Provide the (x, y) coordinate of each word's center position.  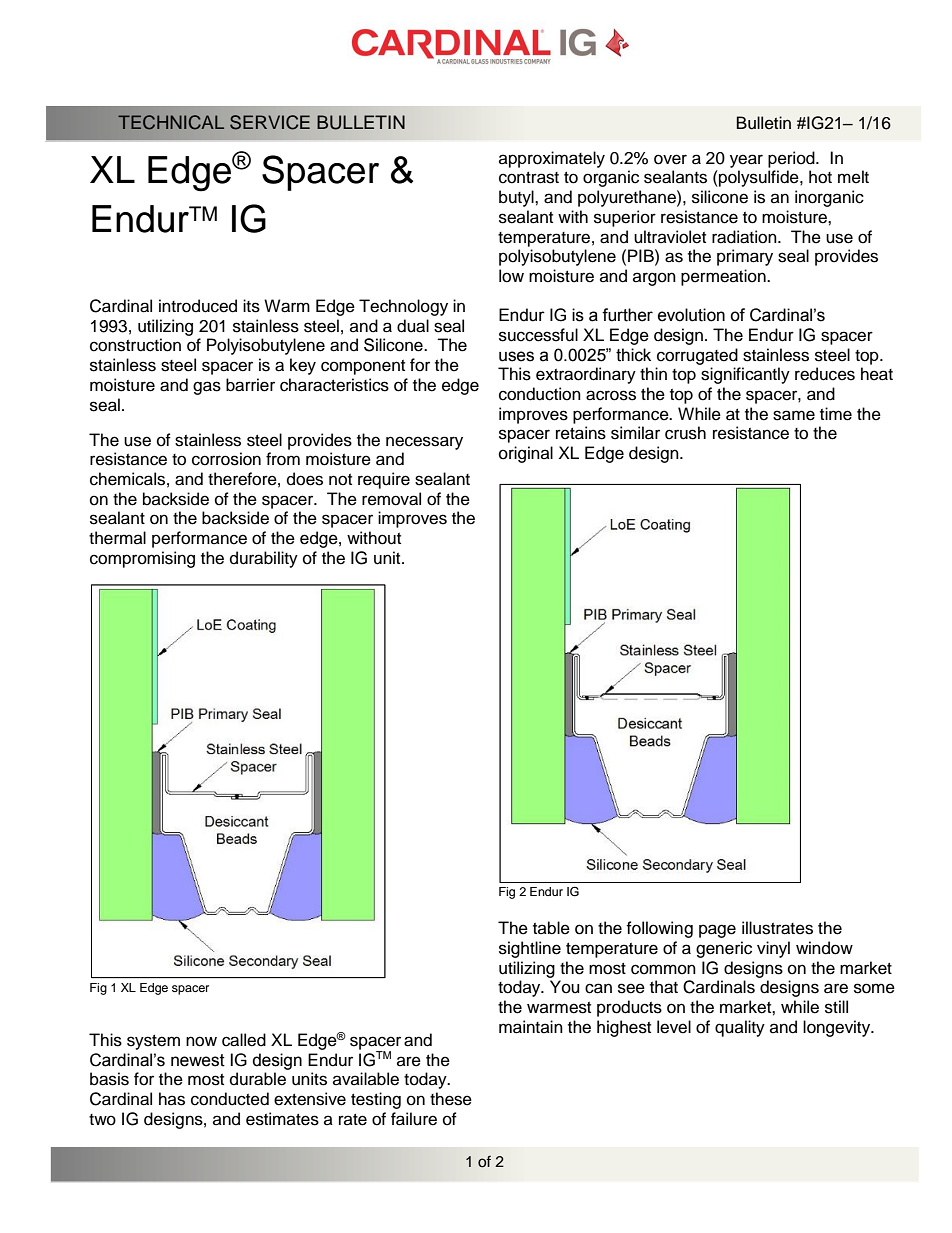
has (172, 1099)
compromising (142, 559)
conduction (540, 394)
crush (685, 433)
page (717, 931)
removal (391, 499)
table (551, 928)
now (201, 1041)
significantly (745, 375)
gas (207, 388)
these (451, 1099)
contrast (529, 178)
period (792, 159)
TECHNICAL (171, 122)
